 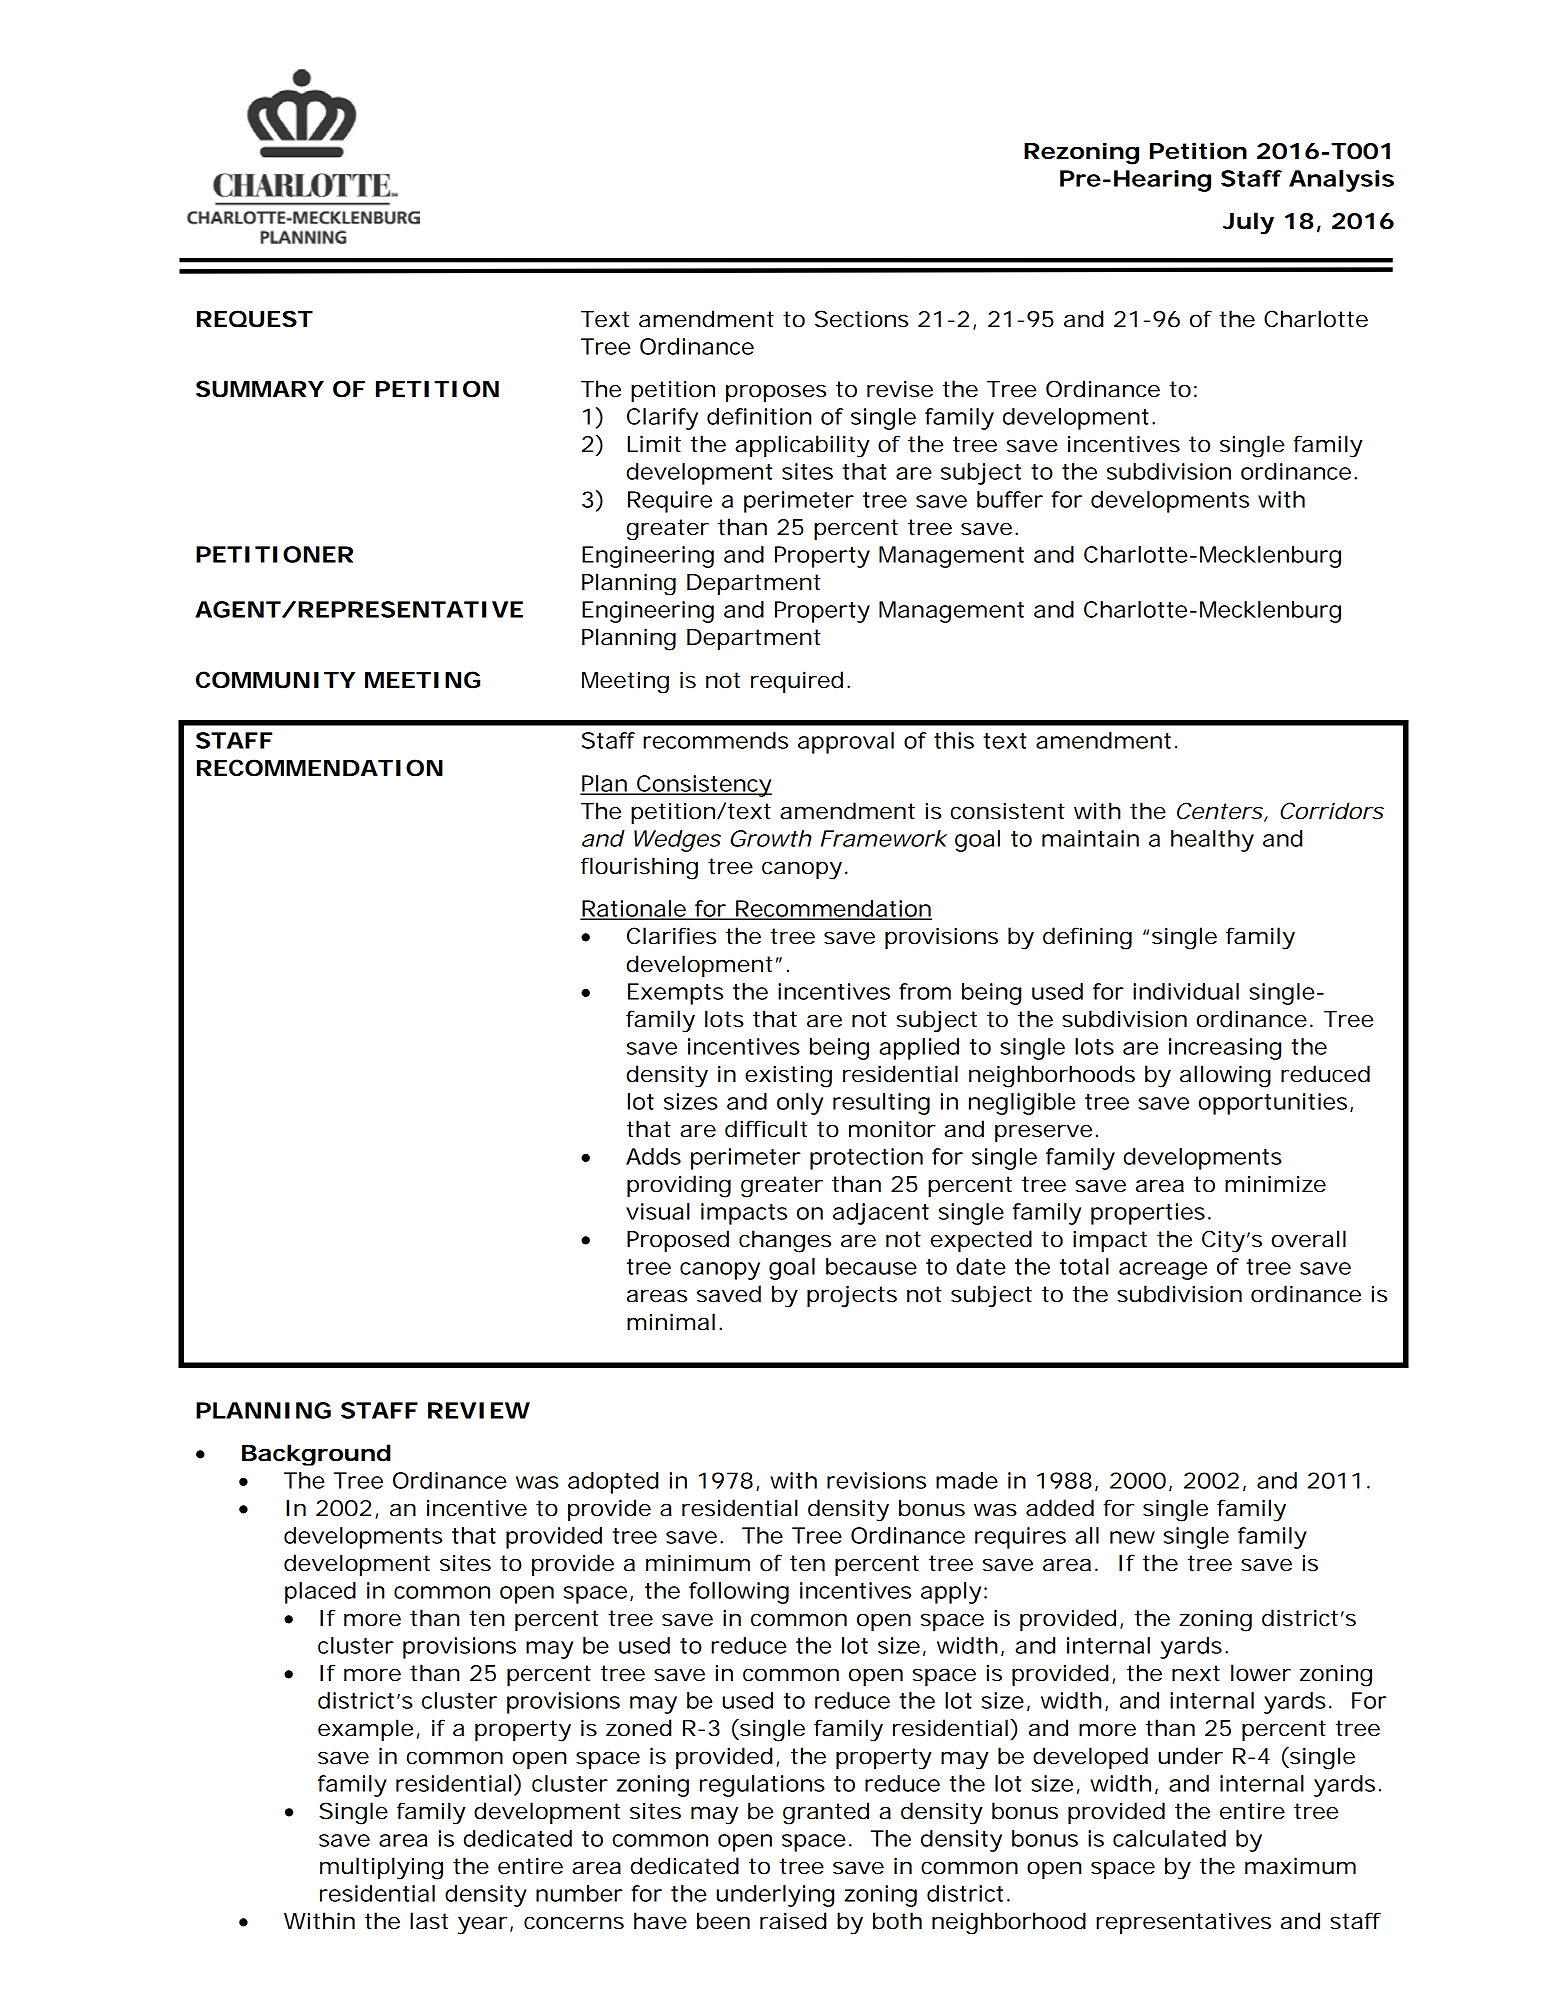 What do you see at coordinates (653, 1156) in the page?
I see `Adds` at bounding box center [653, 1156].
